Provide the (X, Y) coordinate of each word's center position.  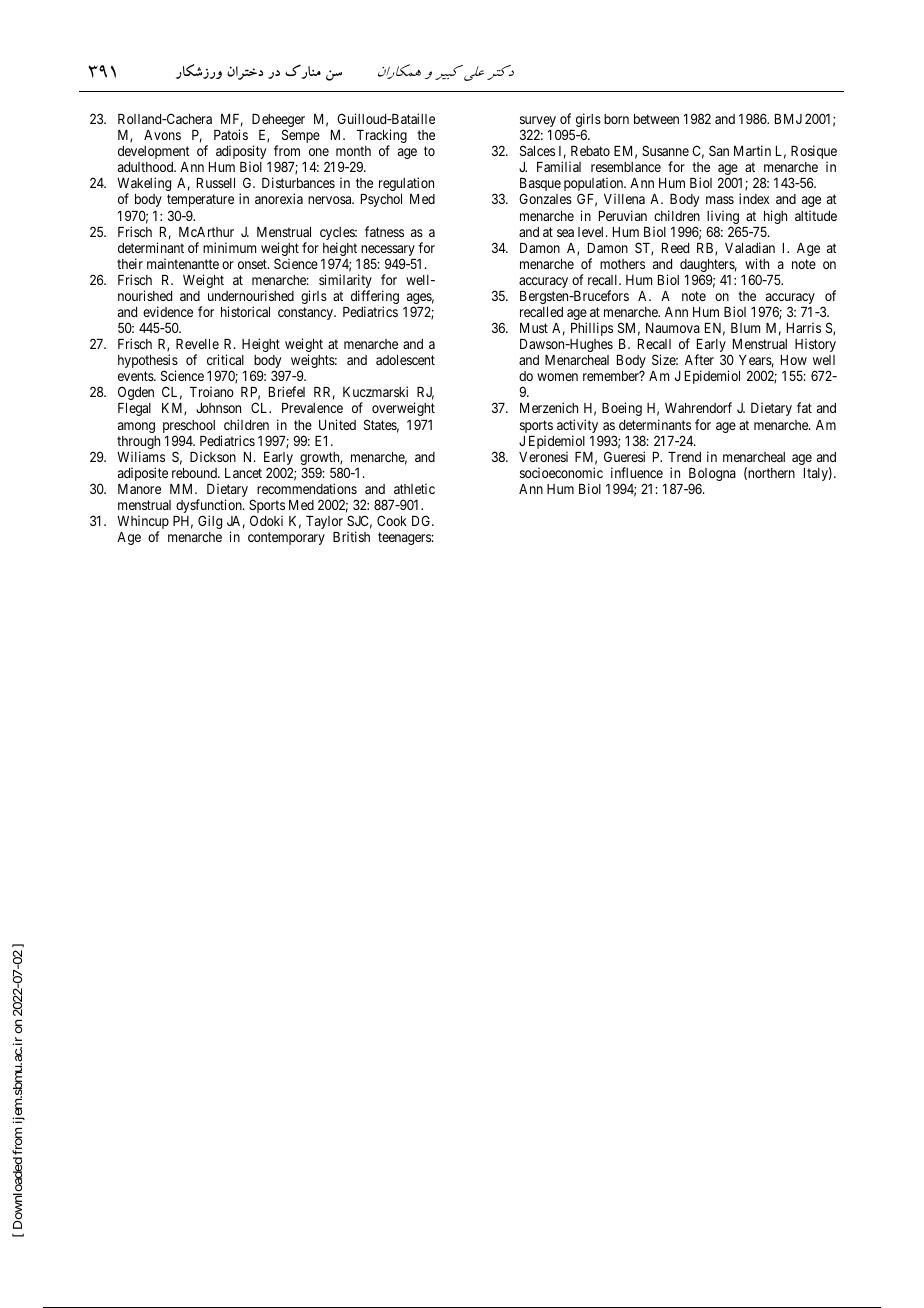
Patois (231, 134)
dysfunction (210, 507)
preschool (189, 426)
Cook (392, 520)
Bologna (712, 476)
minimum (229, 247)
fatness (384, 231)
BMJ (788, 119)
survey (538, 123)
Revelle (197, 344)
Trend (684, 457)
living (723, 218)
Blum (745, 328)
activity (579, 427)
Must (534, 328)
